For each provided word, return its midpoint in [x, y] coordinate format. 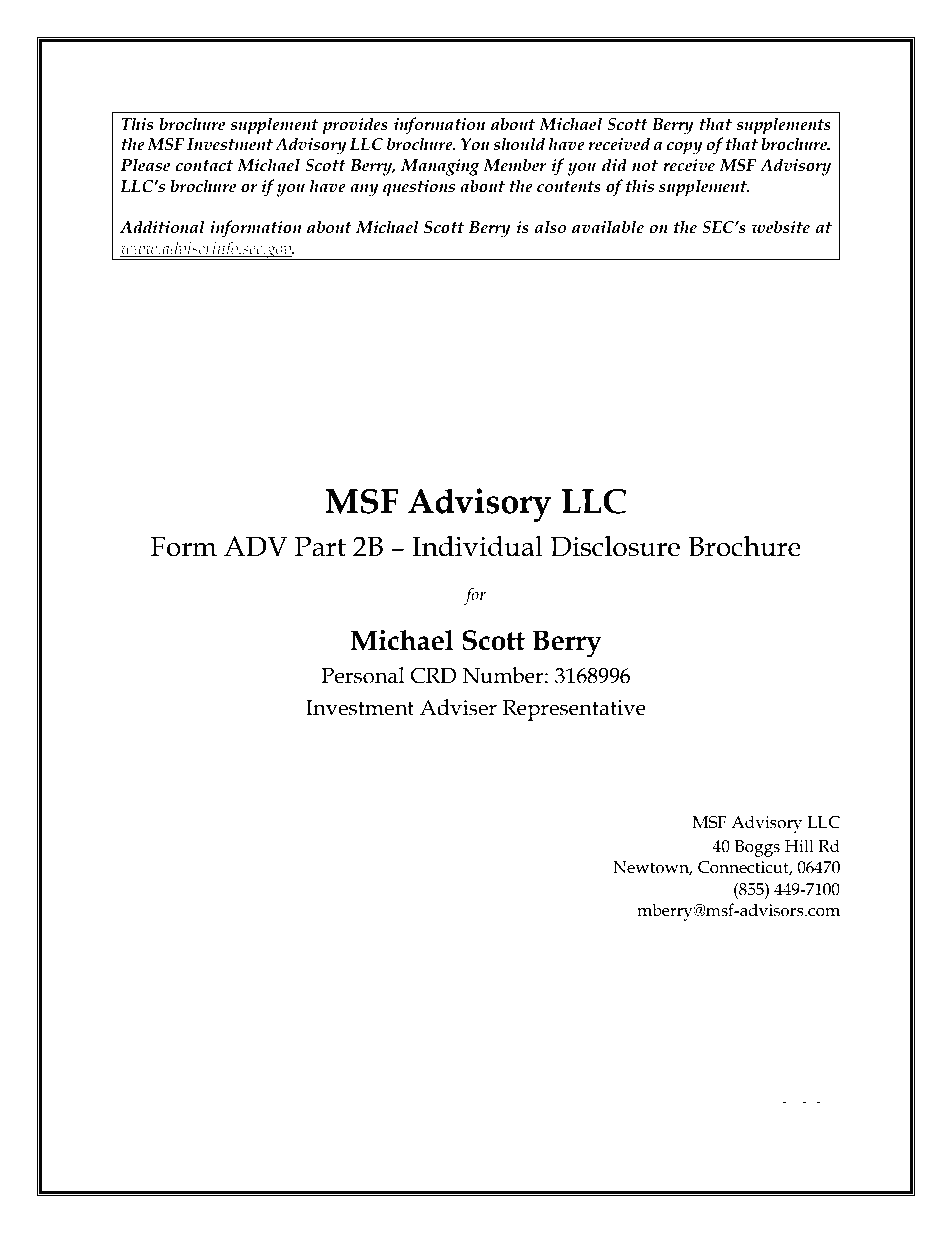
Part [320, 546]
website [780, 227]
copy [685, 148]
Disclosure [615, 546]
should [519, 144]
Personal [362, 675]
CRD [433, 675]
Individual [477, 546]
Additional [162, 227]
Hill [799, 845]
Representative [574, 710]
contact [204, 166]
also [550, 227]
